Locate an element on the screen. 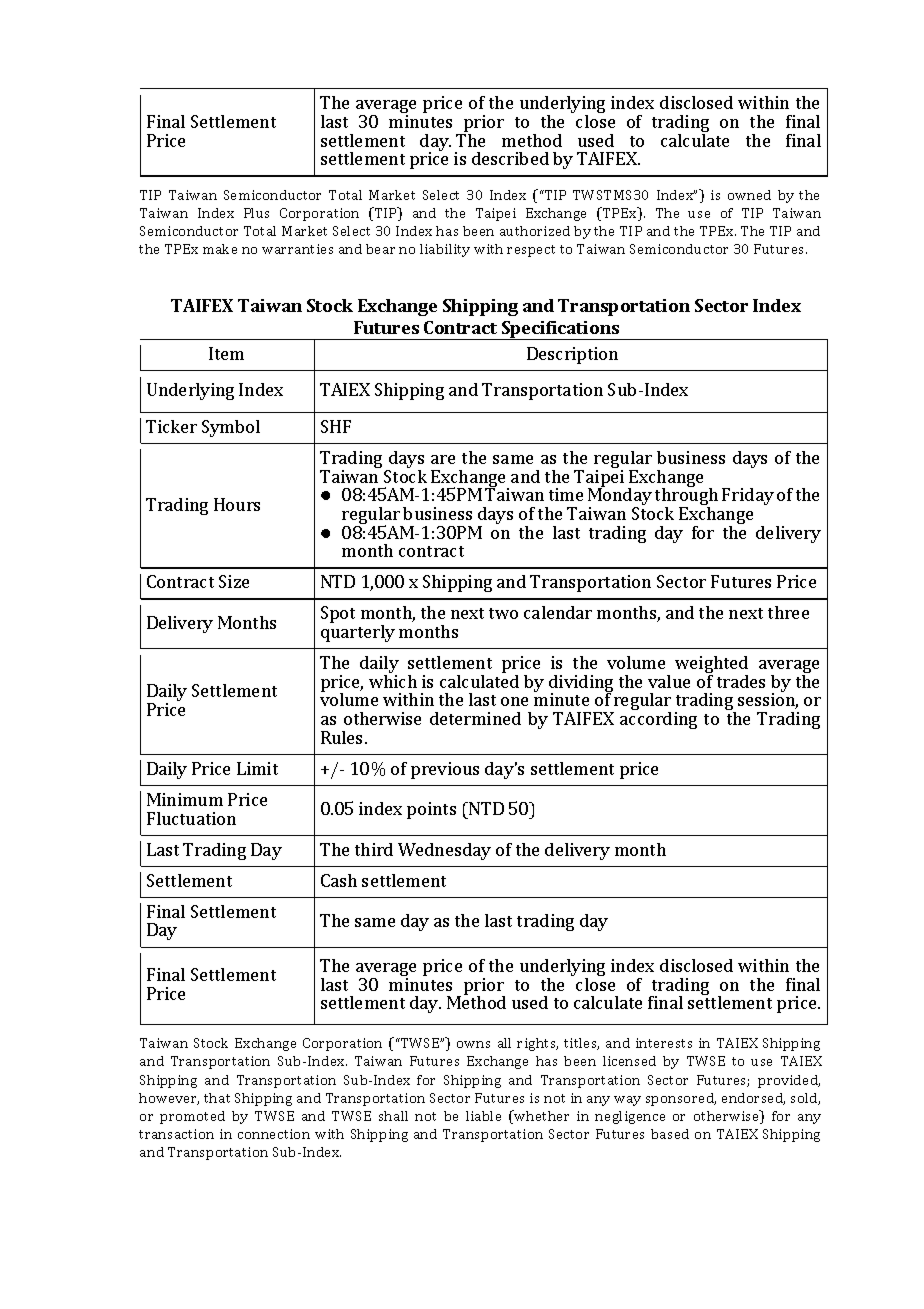  described is located at coordinates (510, 158).
